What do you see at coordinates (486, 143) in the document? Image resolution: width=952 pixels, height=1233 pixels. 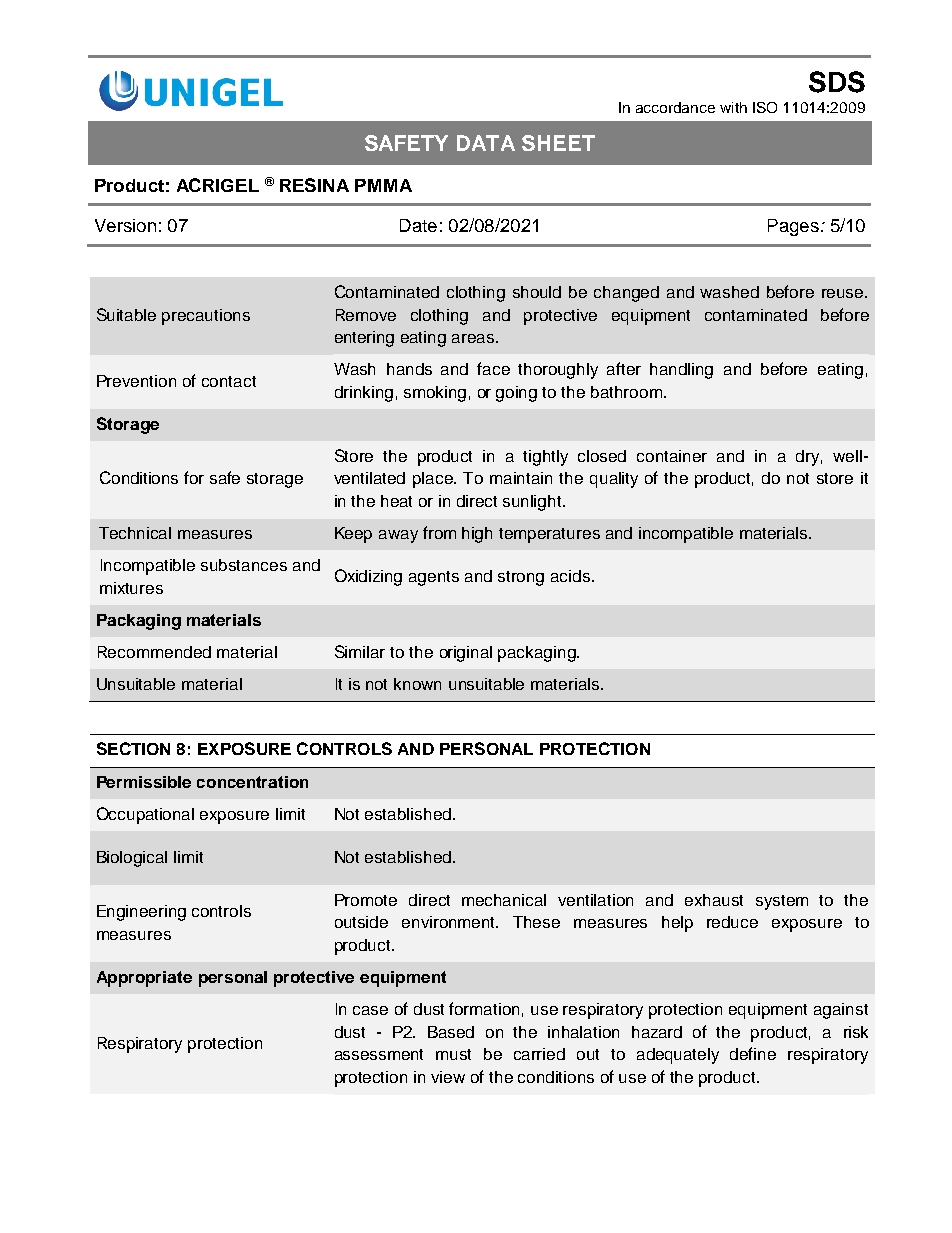 I see `DATA` at bounding box center [486, 143].
